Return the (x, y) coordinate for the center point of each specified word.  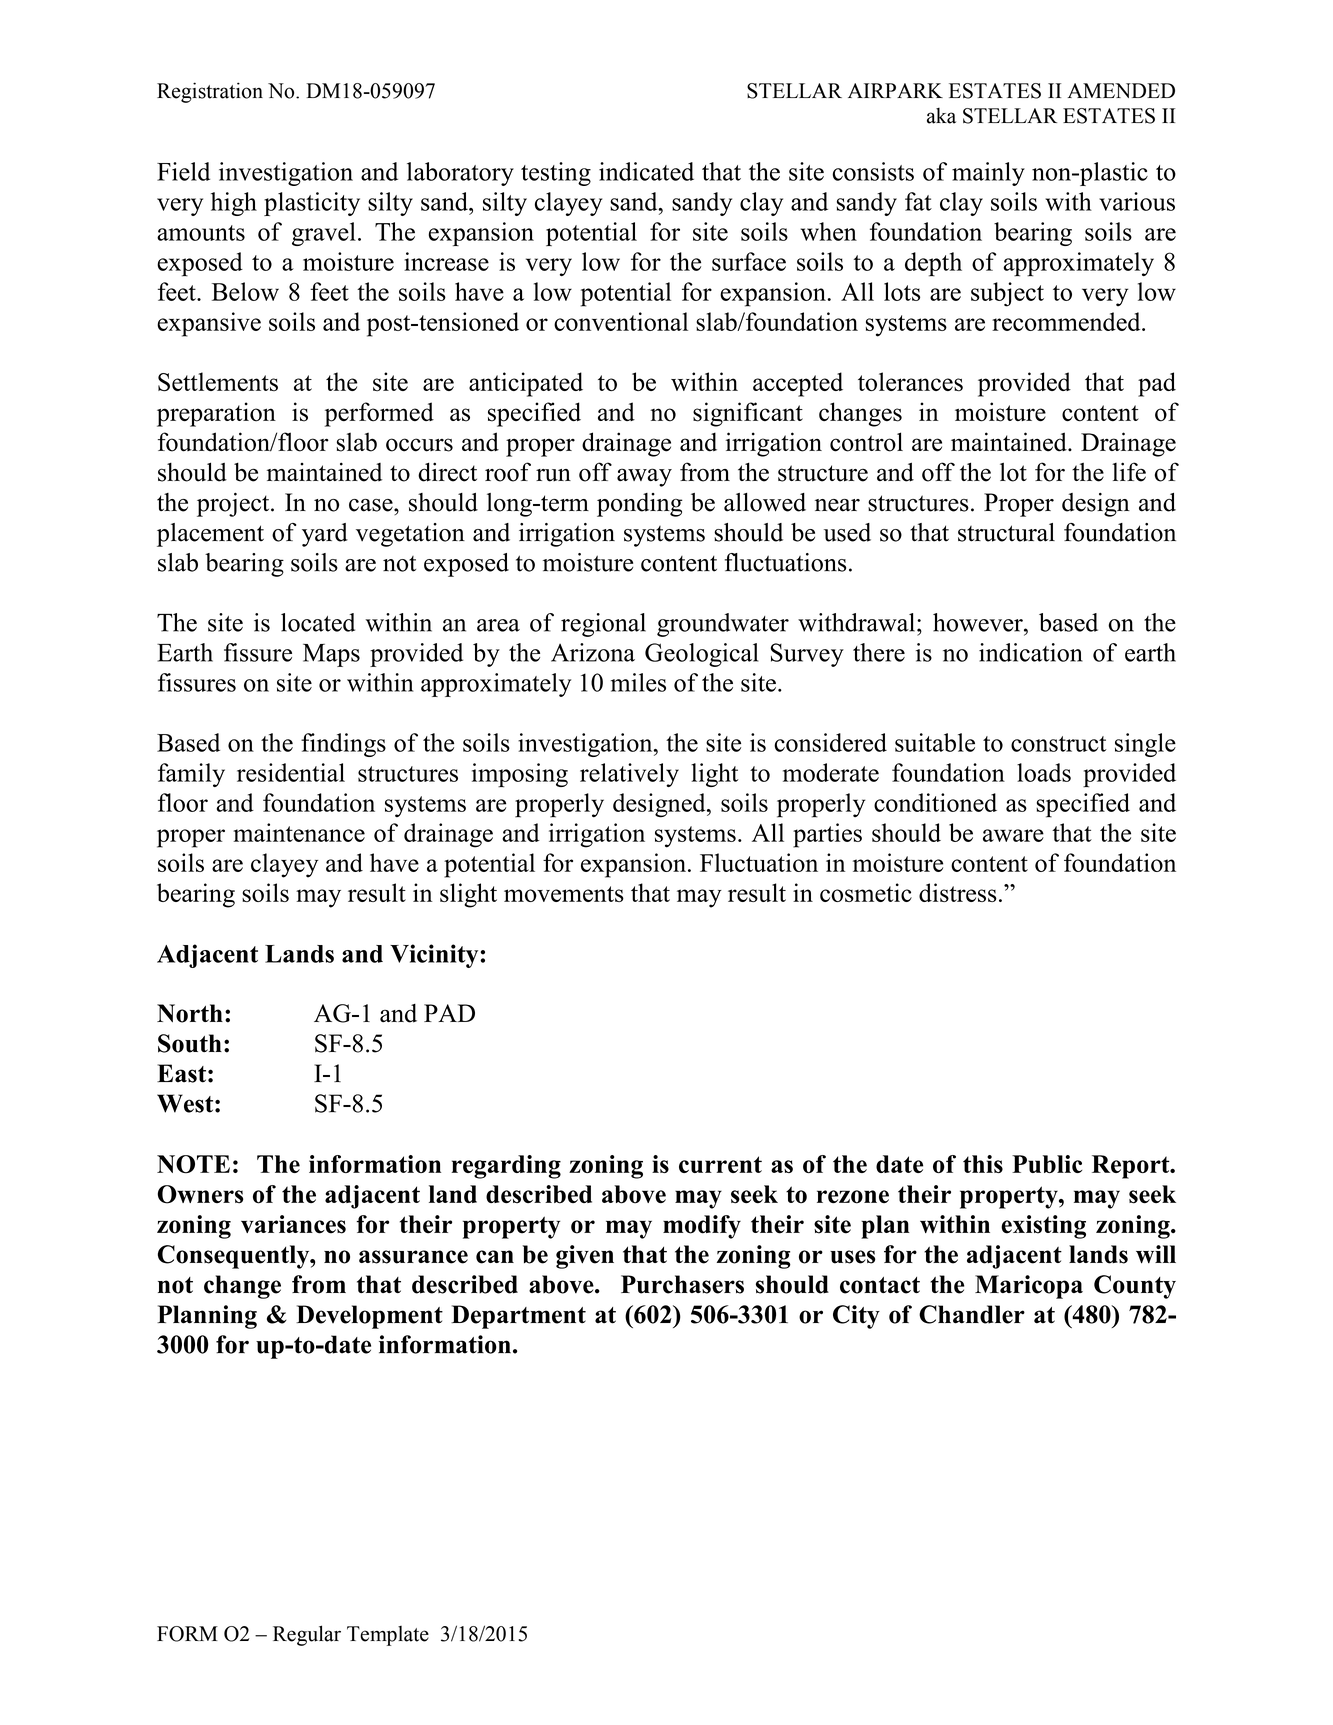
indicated (646, 171)
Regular (307, 1635)
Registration (210, 92)
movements (564, 894)
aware (1013, 835)
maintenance (299, 832)
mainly (988, 174)
